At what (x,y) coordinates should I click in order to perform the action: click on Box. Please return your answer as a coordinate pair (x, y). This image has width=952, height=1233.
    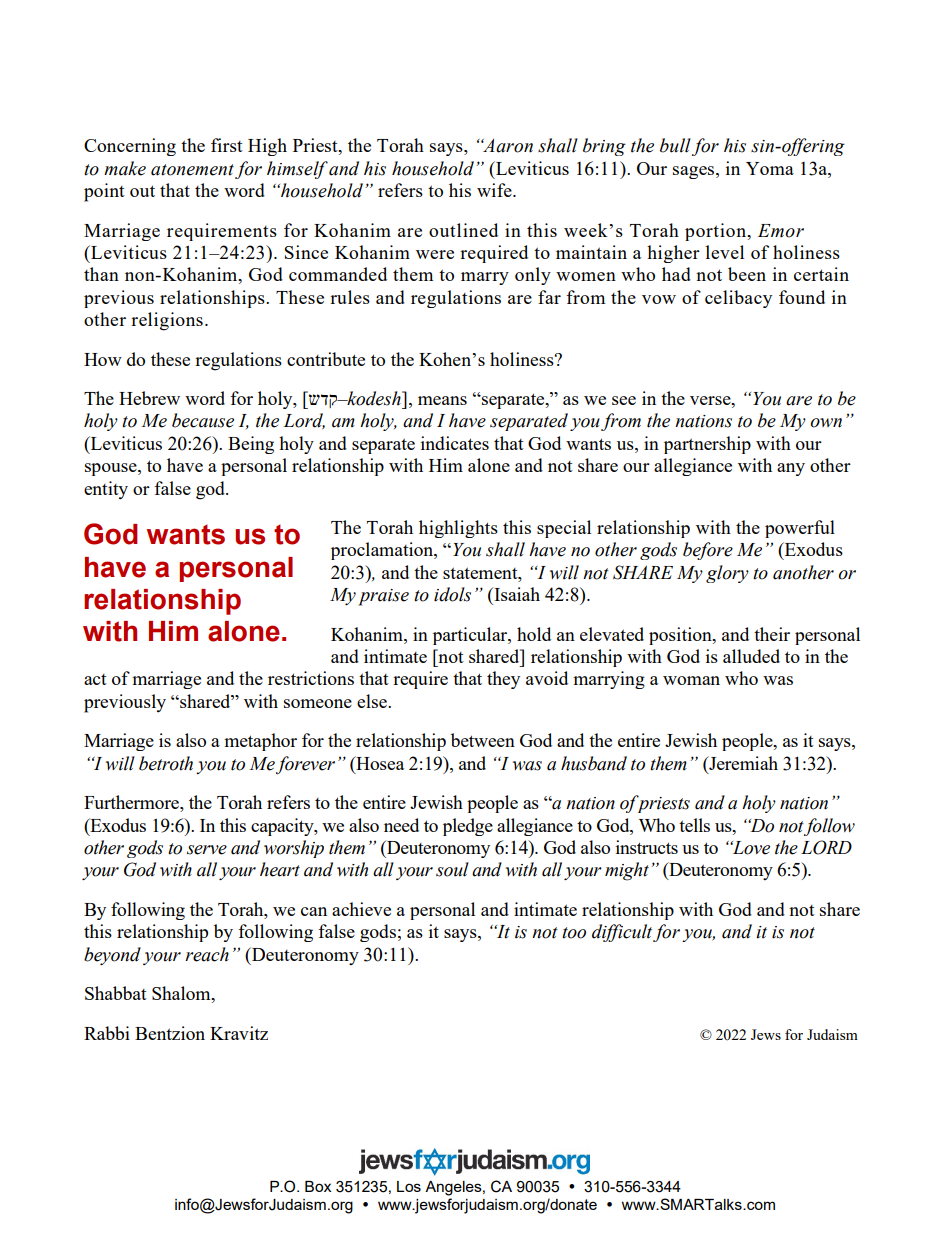
    Looking at the image, I should click on (318, 1186).
